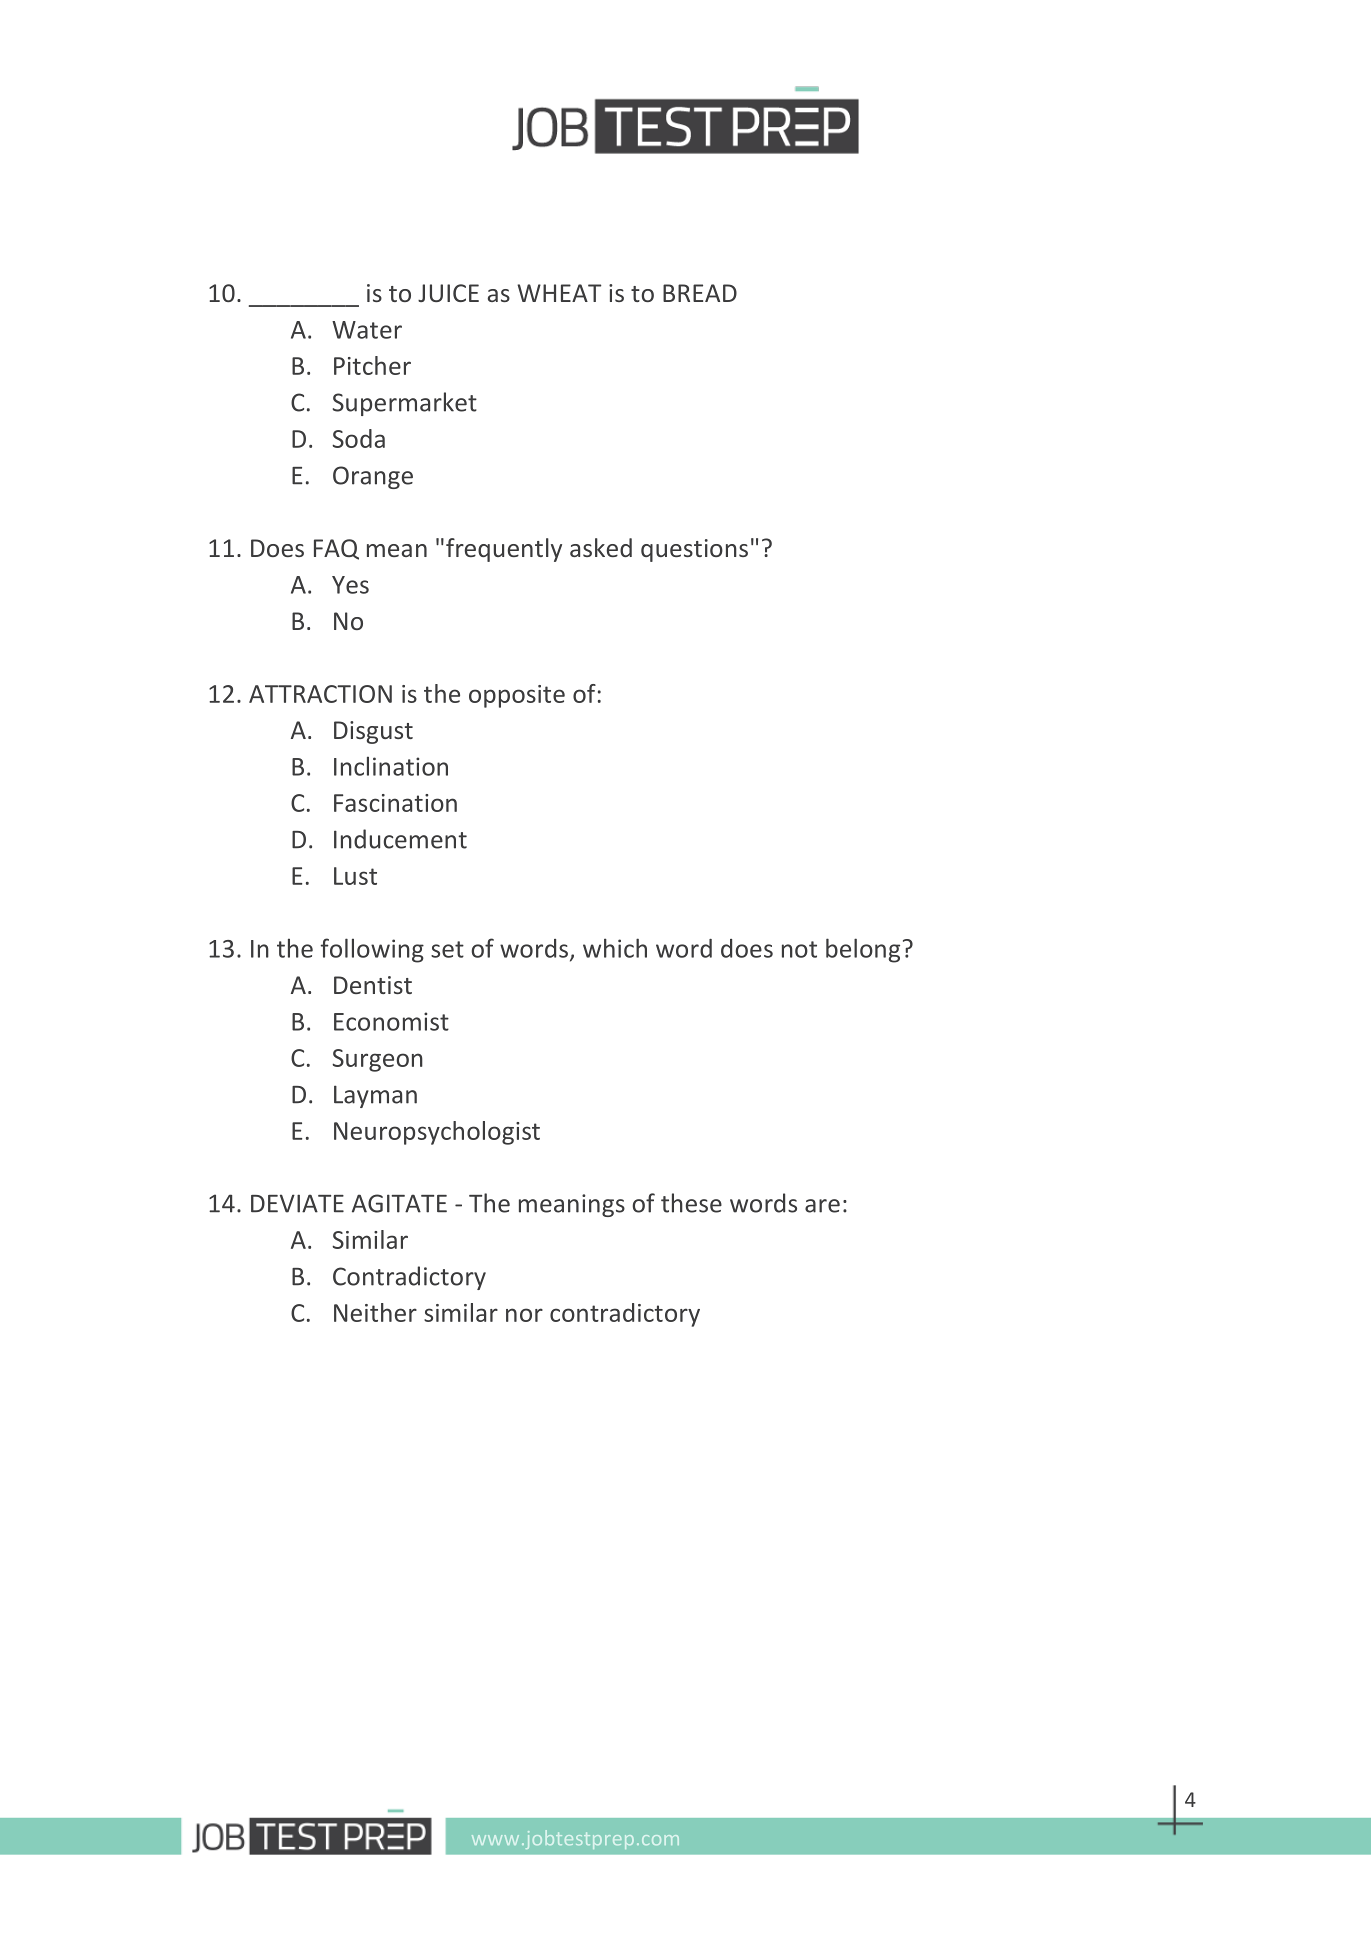  I want to click on which, so click(615, 948).
